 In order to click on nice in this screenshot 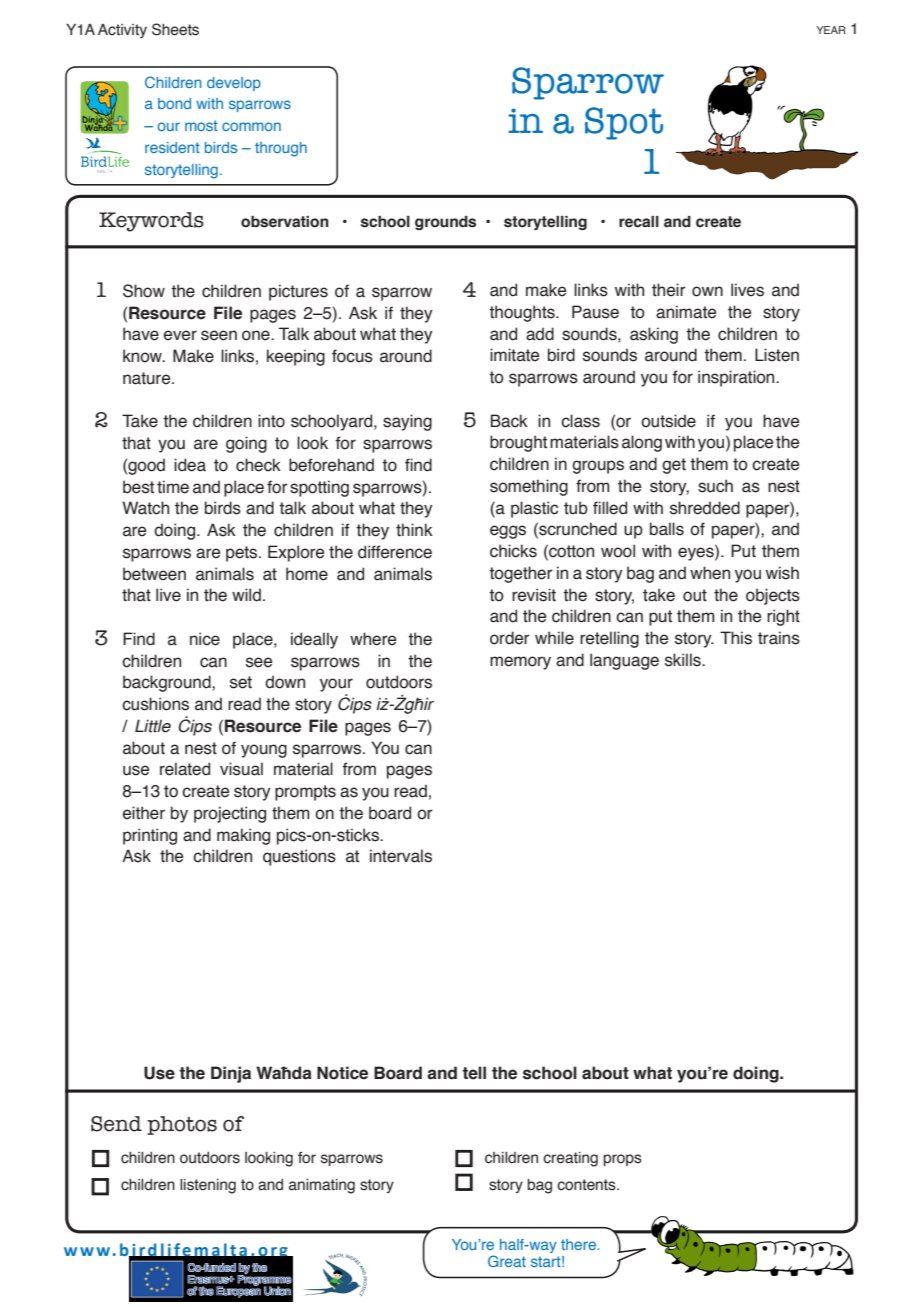, I will do `click(205, 639)`.
